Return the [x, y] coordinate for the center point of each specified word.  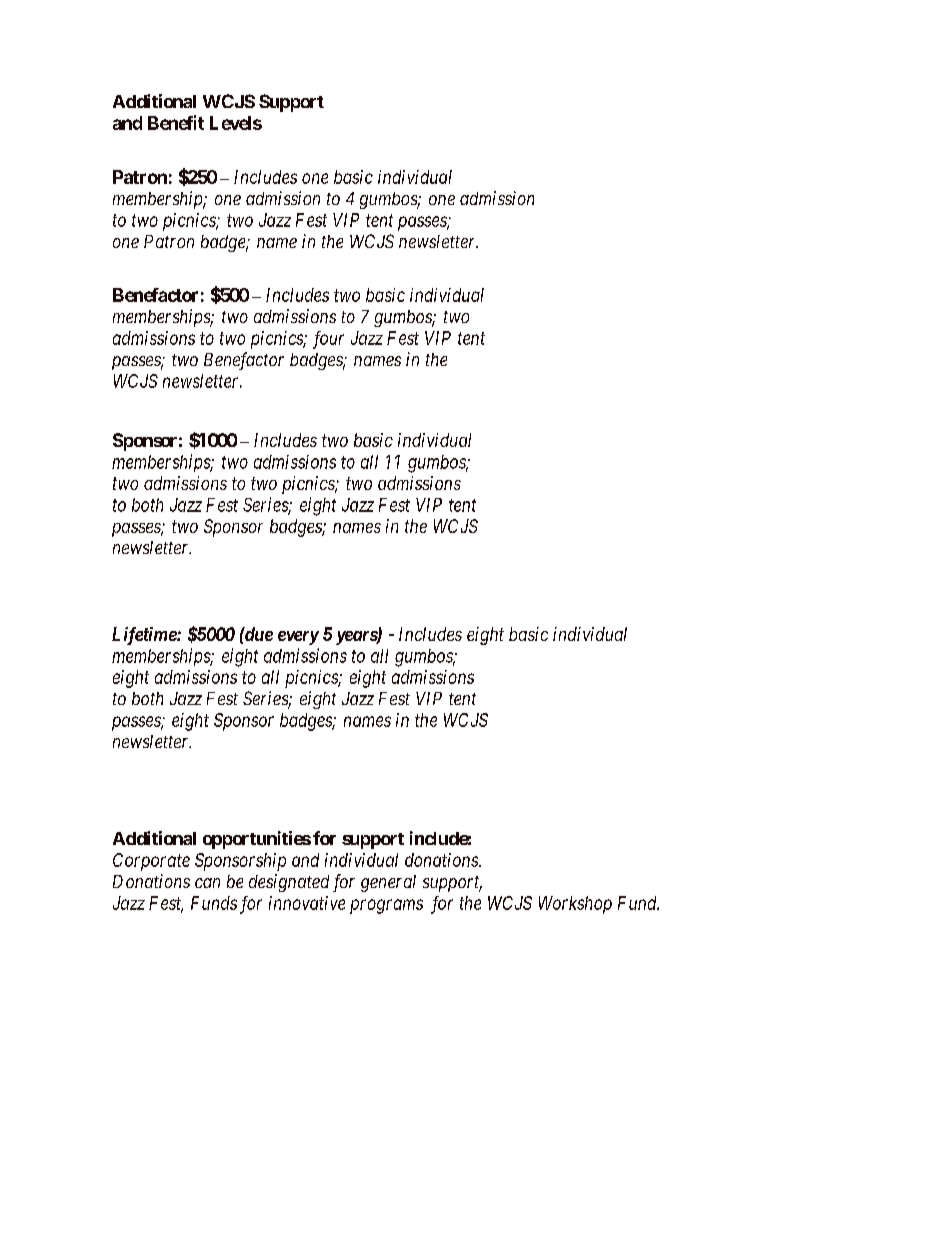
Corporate [151, 862]
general [388, 883]
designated [289, 883]
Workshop [575, 905]
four [328, 340]
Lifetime [145, 636]
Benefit [176, 122]
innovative [307, 903]
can [207, 883]
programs [386, 906]
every [298, 638]
